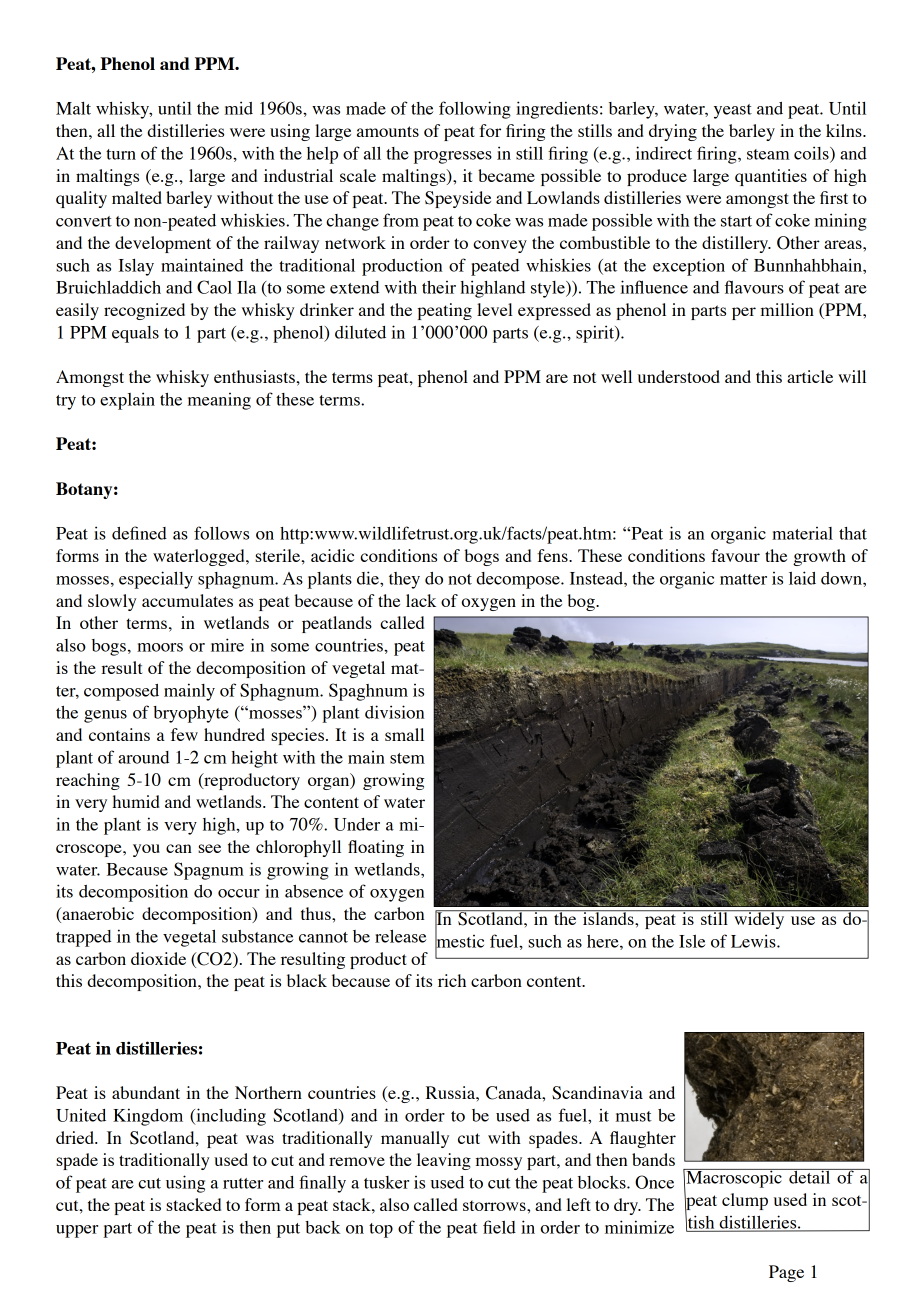 The width and height of the image is (924, 1308). Describe the element at coordinates (400, 936) in the image. I see `release` at that location.
